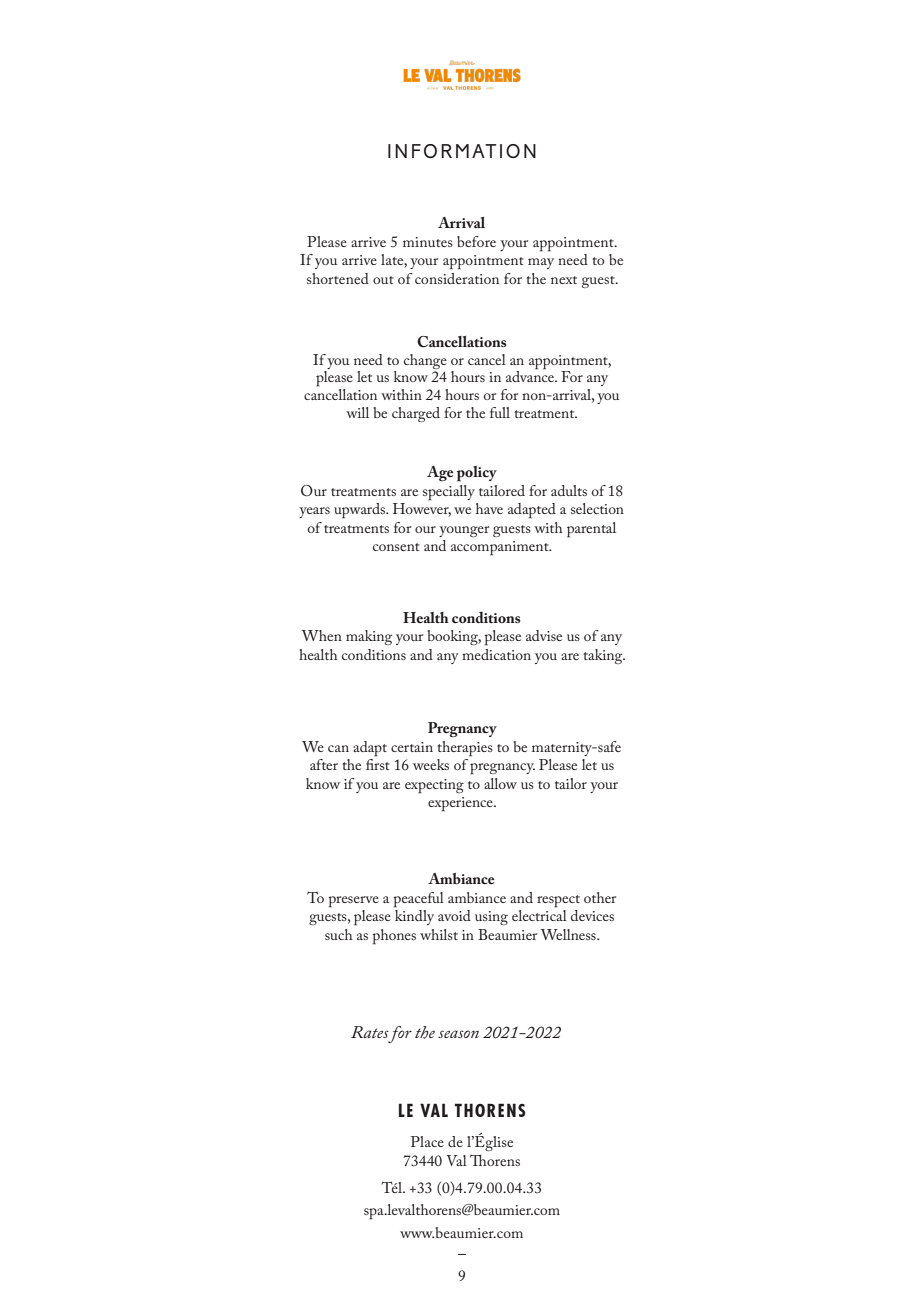 This screenshot has width=924, height=1311. What do you see at coordinates (604, 656) in the screenshot?
I see `taking` at bounding box center [604, 656].
